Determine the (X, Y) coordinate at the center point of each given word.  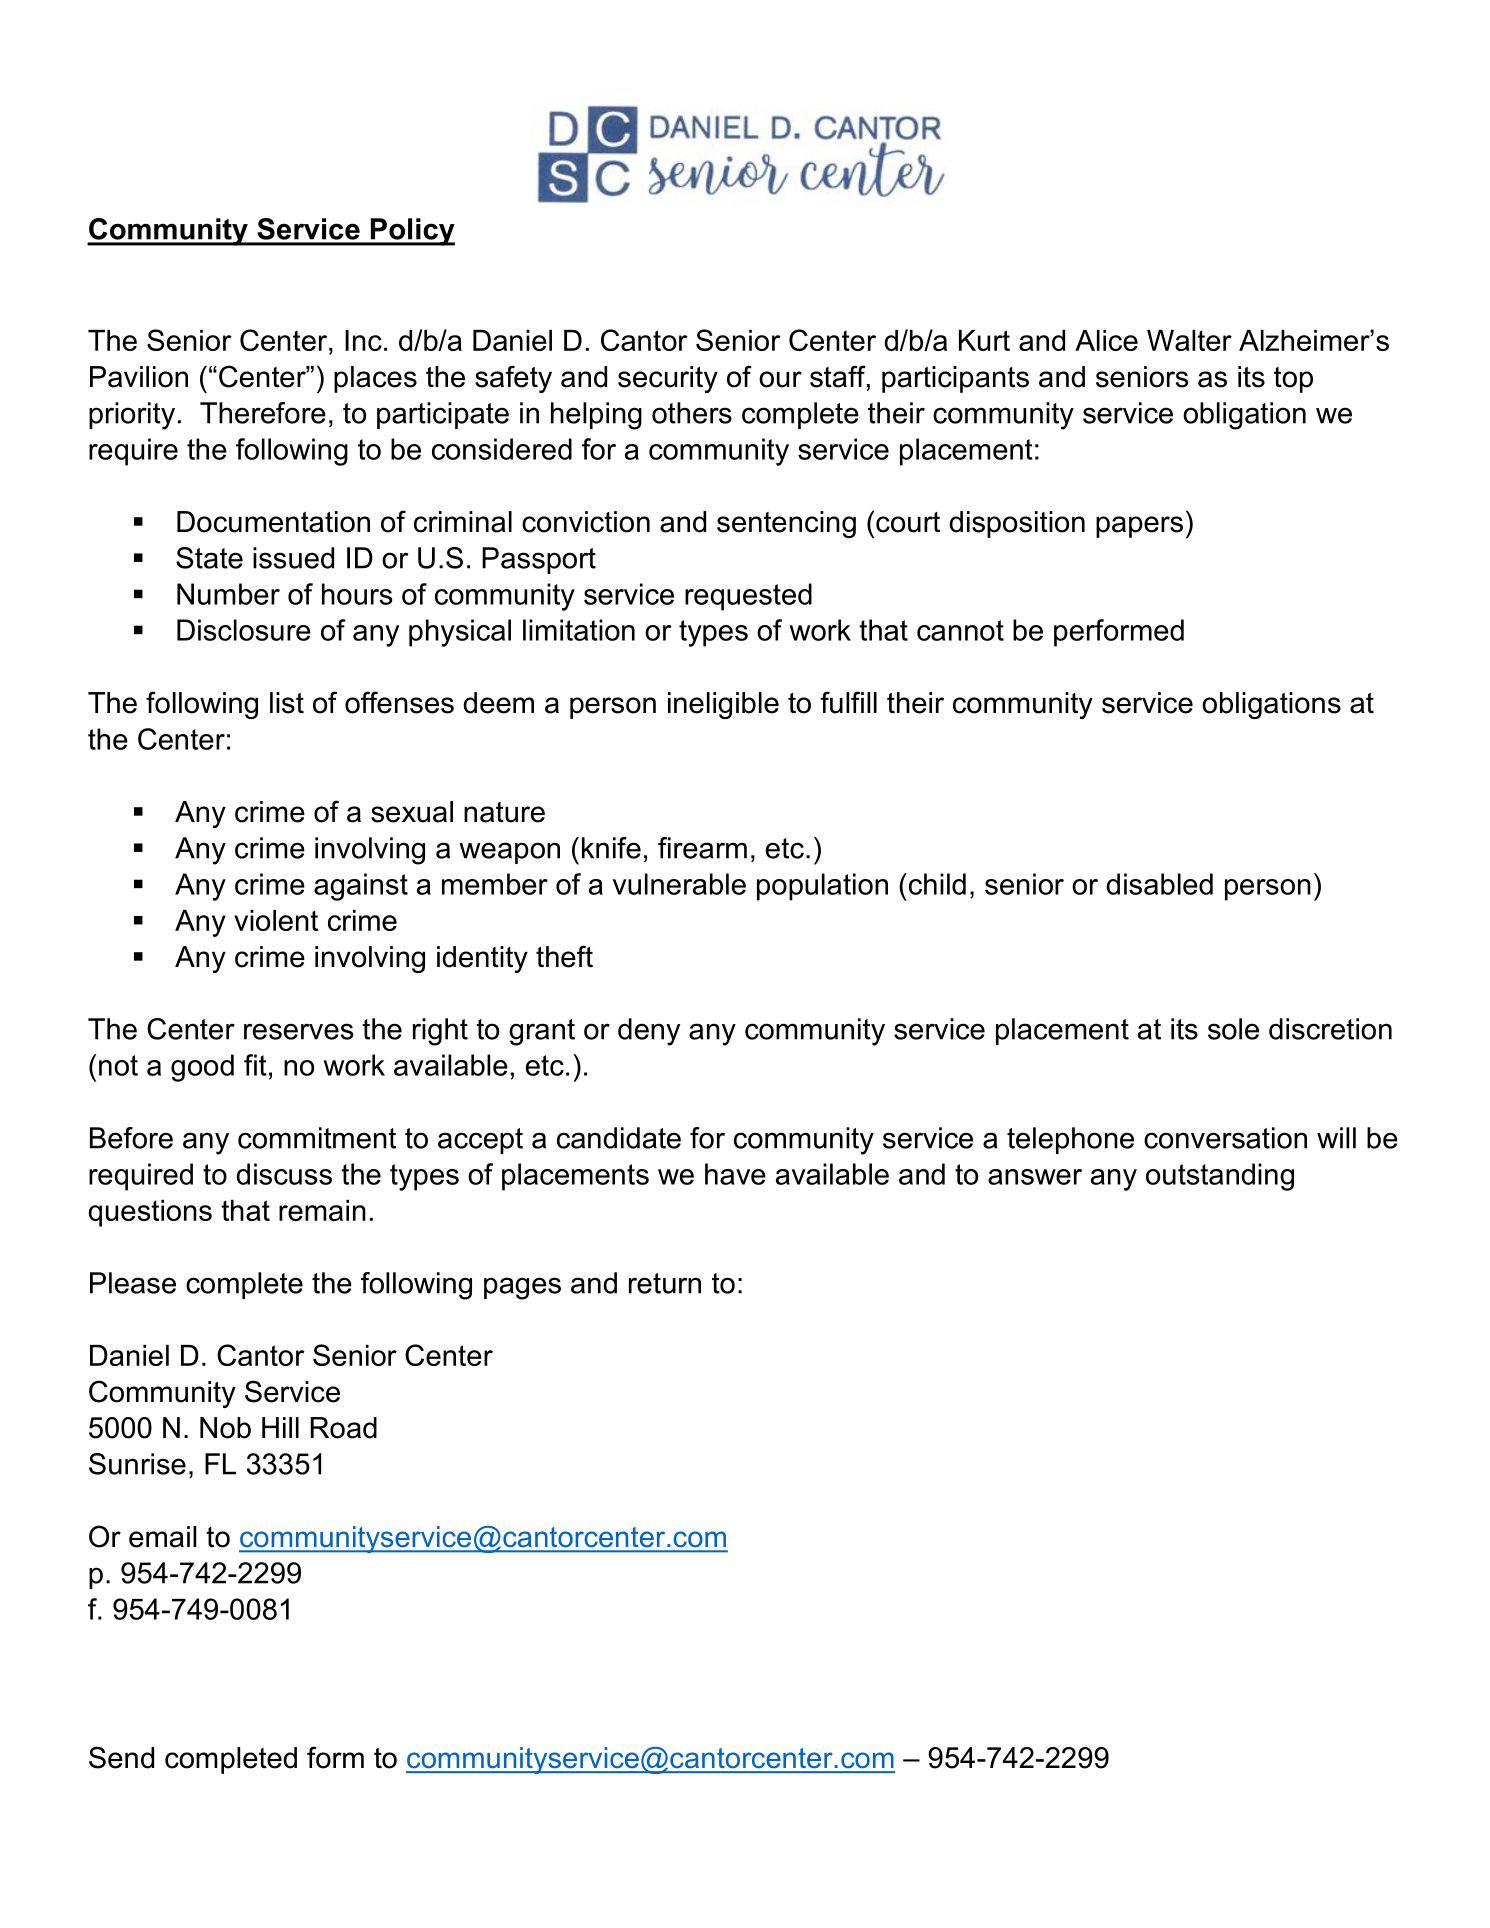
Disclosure (244, 630)
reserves (298, 1031)
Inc (363, 340)
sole (1233, 1029)
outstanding (1220, 1177)
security (668, 379)
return (665, 1283)
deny (649, 1032)
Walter (1189, 340)
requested (748, 597)
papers (1139, 527)
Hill (280, 1427)
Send (121, 1757)
